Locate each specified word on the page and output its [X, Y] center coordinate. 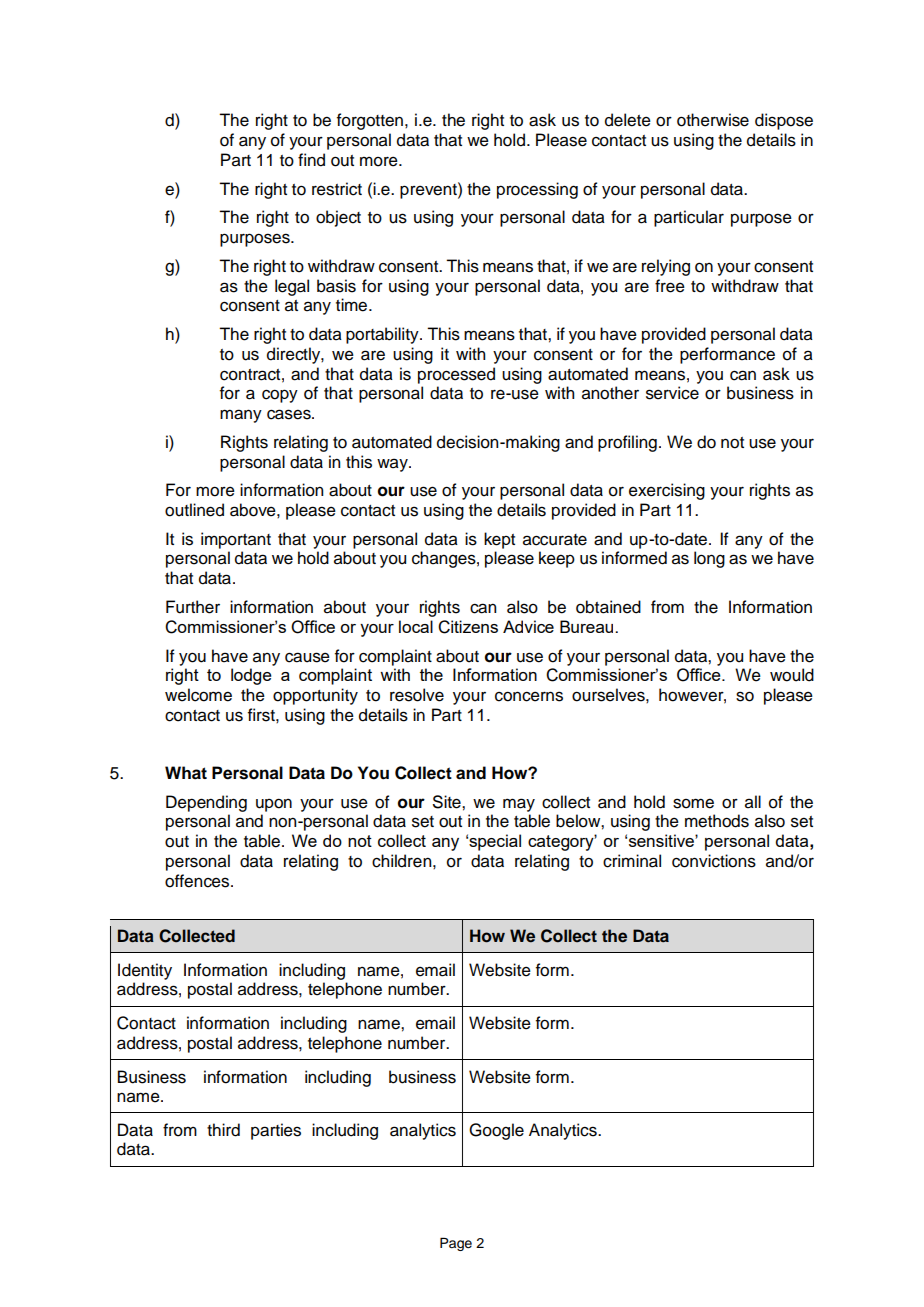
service [672, 393]
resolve [417, 695]
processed [456, 375]
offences [198, 881]
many [241, 416]
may [519, 805]
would [792, 675]
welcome [198, 695]
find [311, 160]
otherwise [713, 120]
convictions [714, 861]
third [223, 1130]
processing [537, 190]
